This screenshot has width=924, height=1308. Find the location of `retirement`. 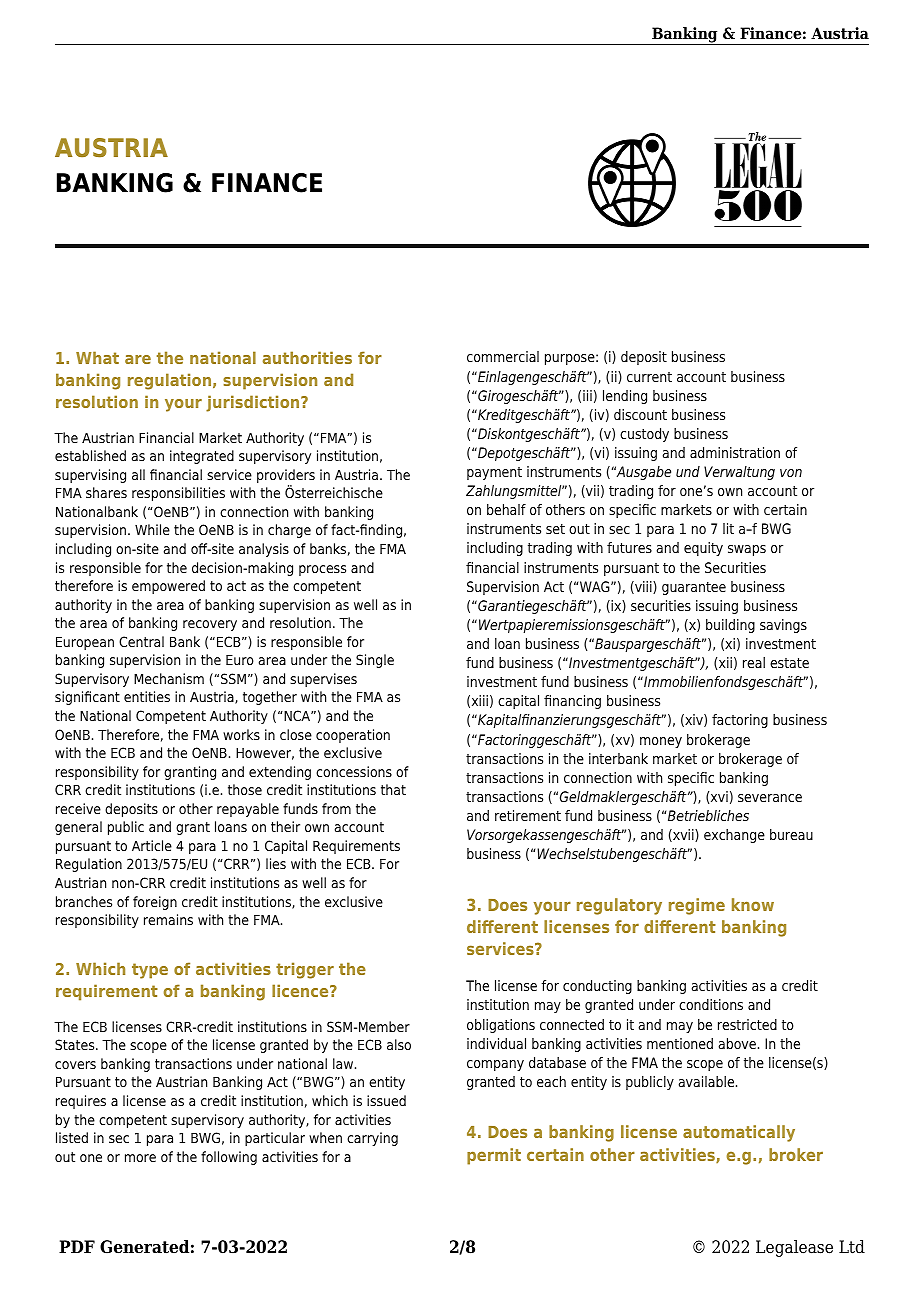

retirement is located at coordinates (528, 815).
